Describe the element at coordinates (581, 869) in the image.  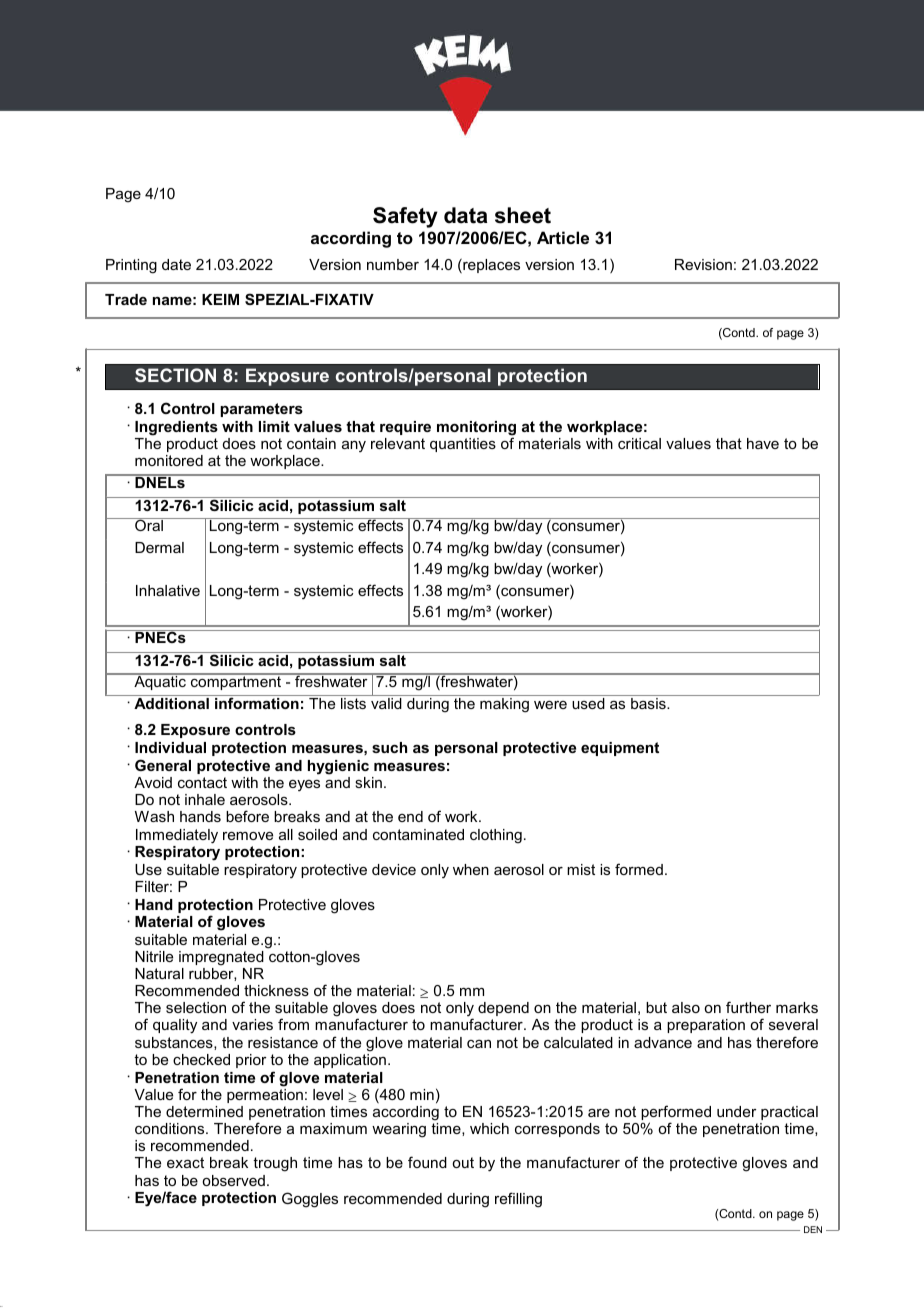
I see `mist` at that location.
